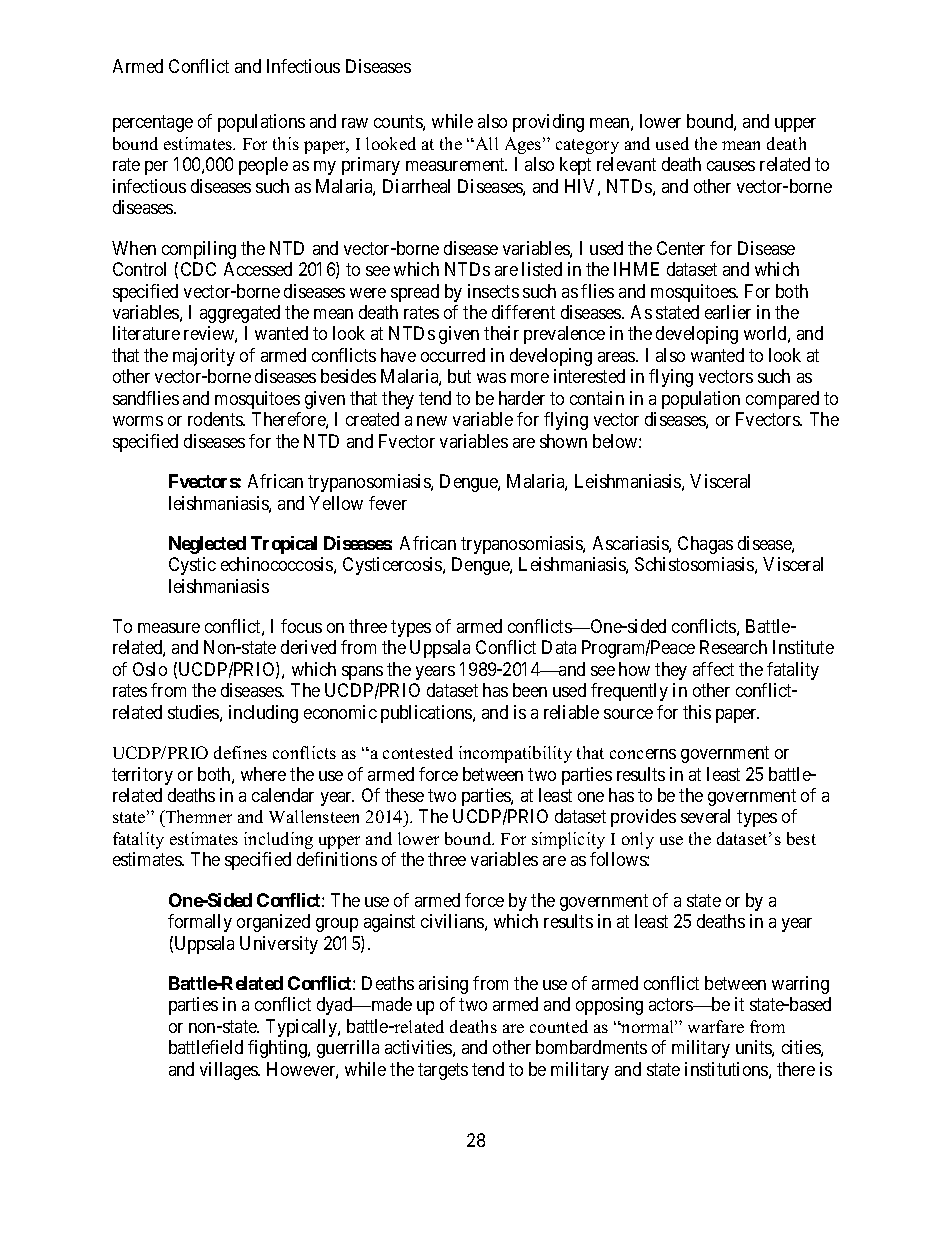 This screenshot has width=952, height=1233. I want to click on causes, so click(731, 166).
